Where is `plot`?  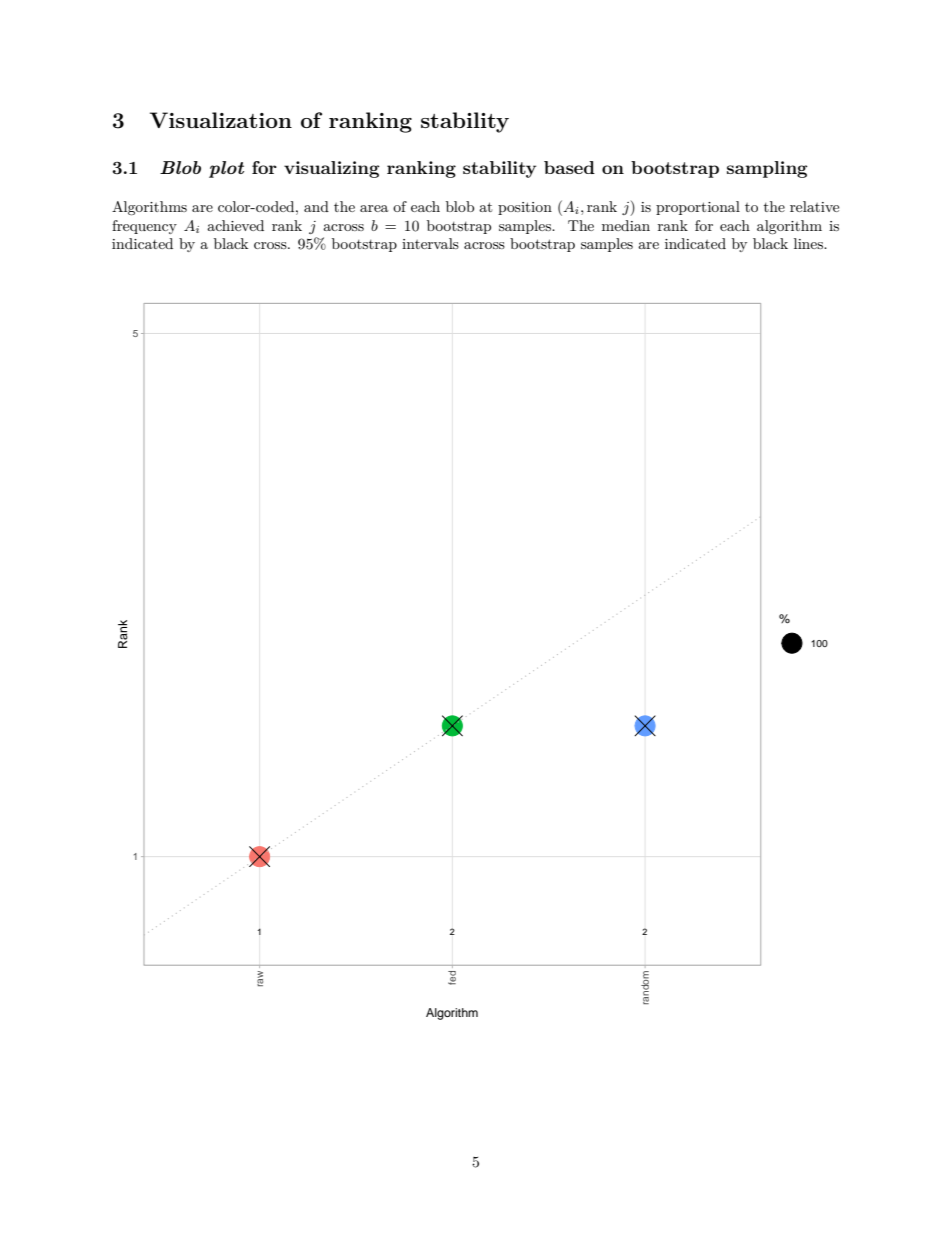 plot is located at coordinates (226, 169).
